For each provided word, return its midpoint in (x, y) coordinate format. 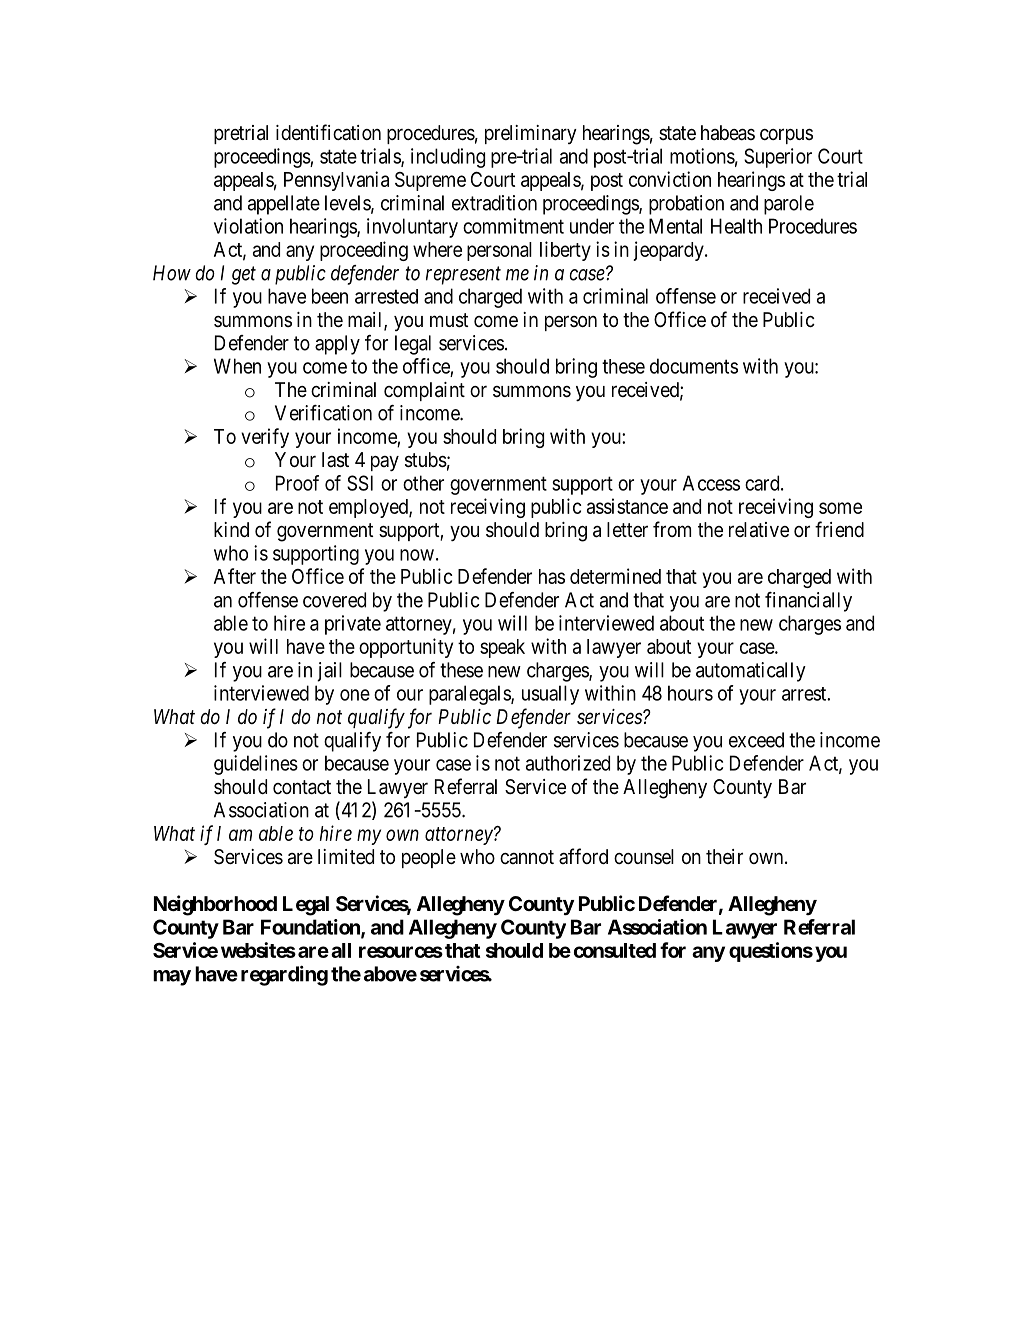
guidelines (256, 765)
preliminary (531, 134)
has (552, 576)
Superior (778, 158)
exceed (756, 740)
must (449, 320)
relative (759, 530)
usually (550, 695)
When (237, 366)
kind (231, 529)
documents (694, 366)
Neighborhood (215, 905)
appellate (284, 205)
